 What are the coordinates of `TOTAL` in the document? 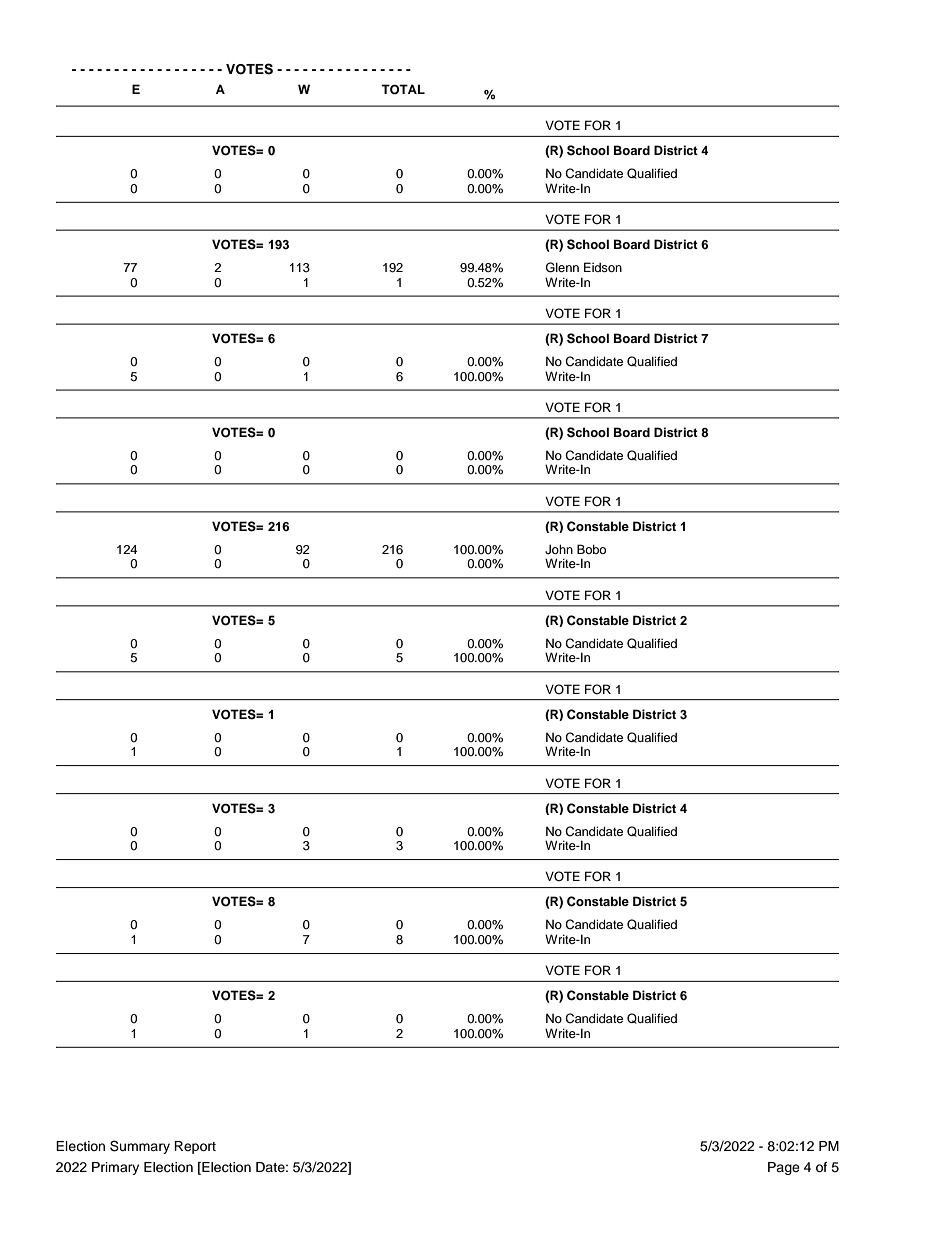 It's located at (403, 89).
